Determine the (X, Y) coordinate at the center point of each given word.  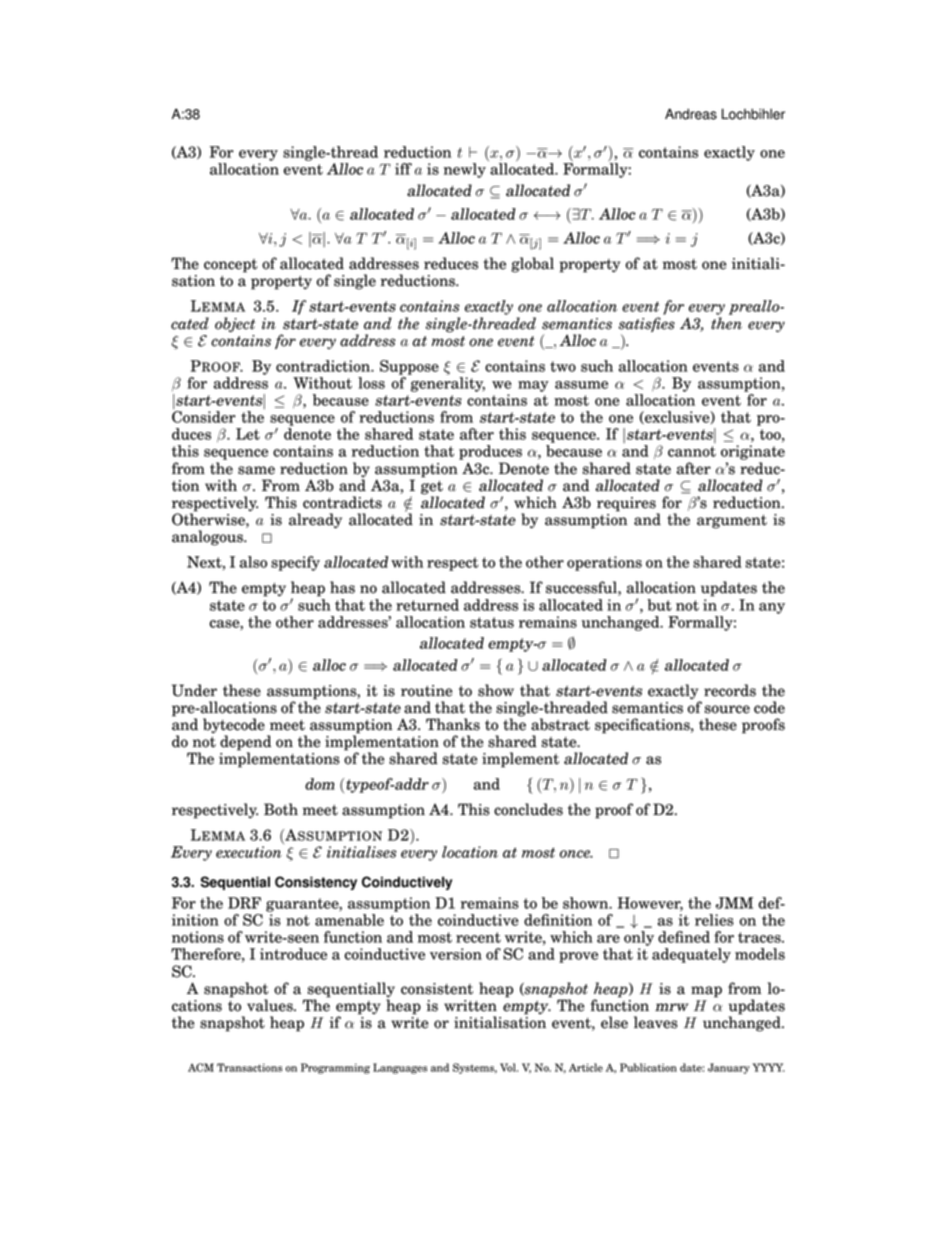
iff (403, 169)
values (271, 1005)
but (659, 605)
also (253, 562)
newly (465, 170)
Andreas (691, 114)
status (492, 622)
